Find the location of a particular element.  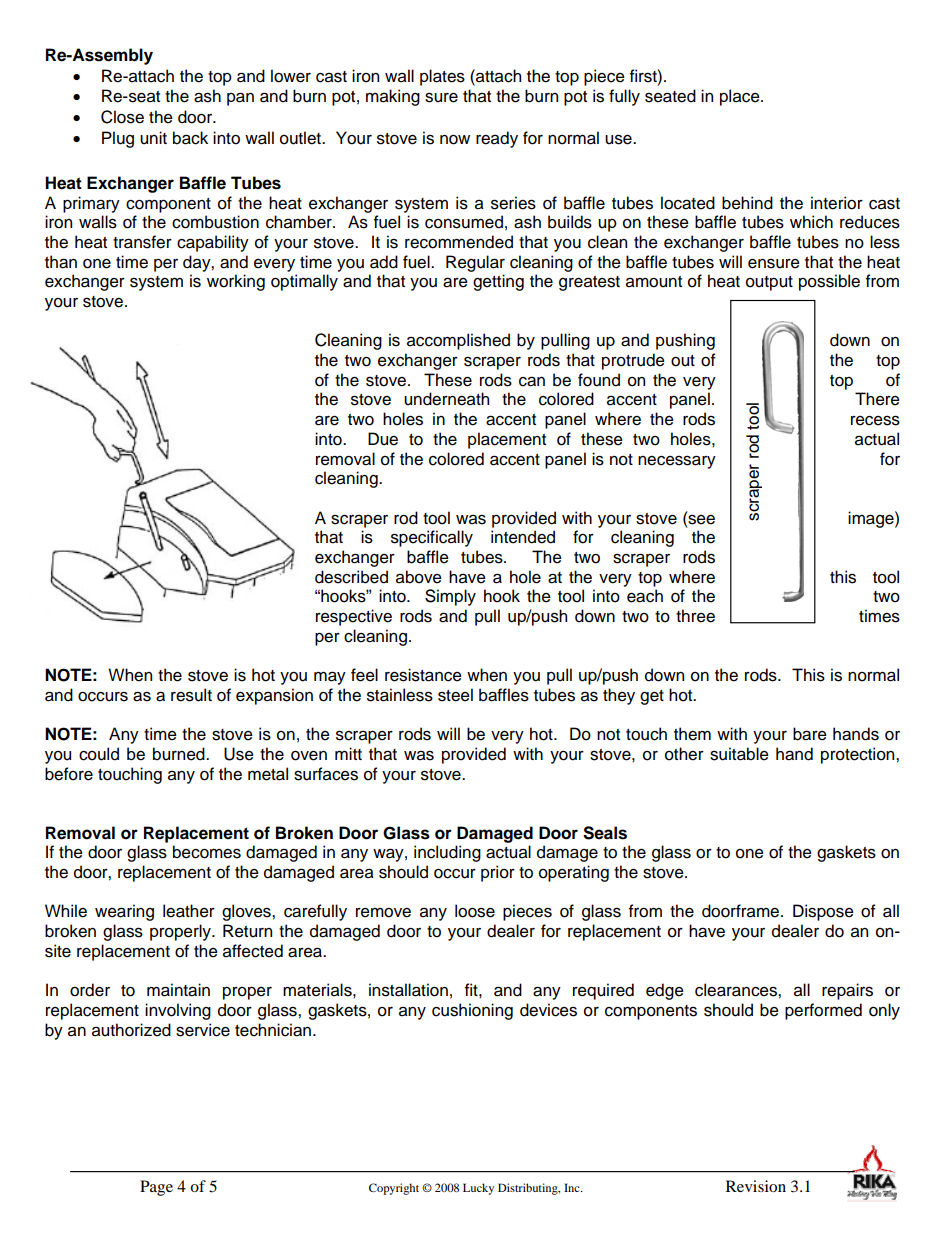

now is located at coordinates (455, 140).
